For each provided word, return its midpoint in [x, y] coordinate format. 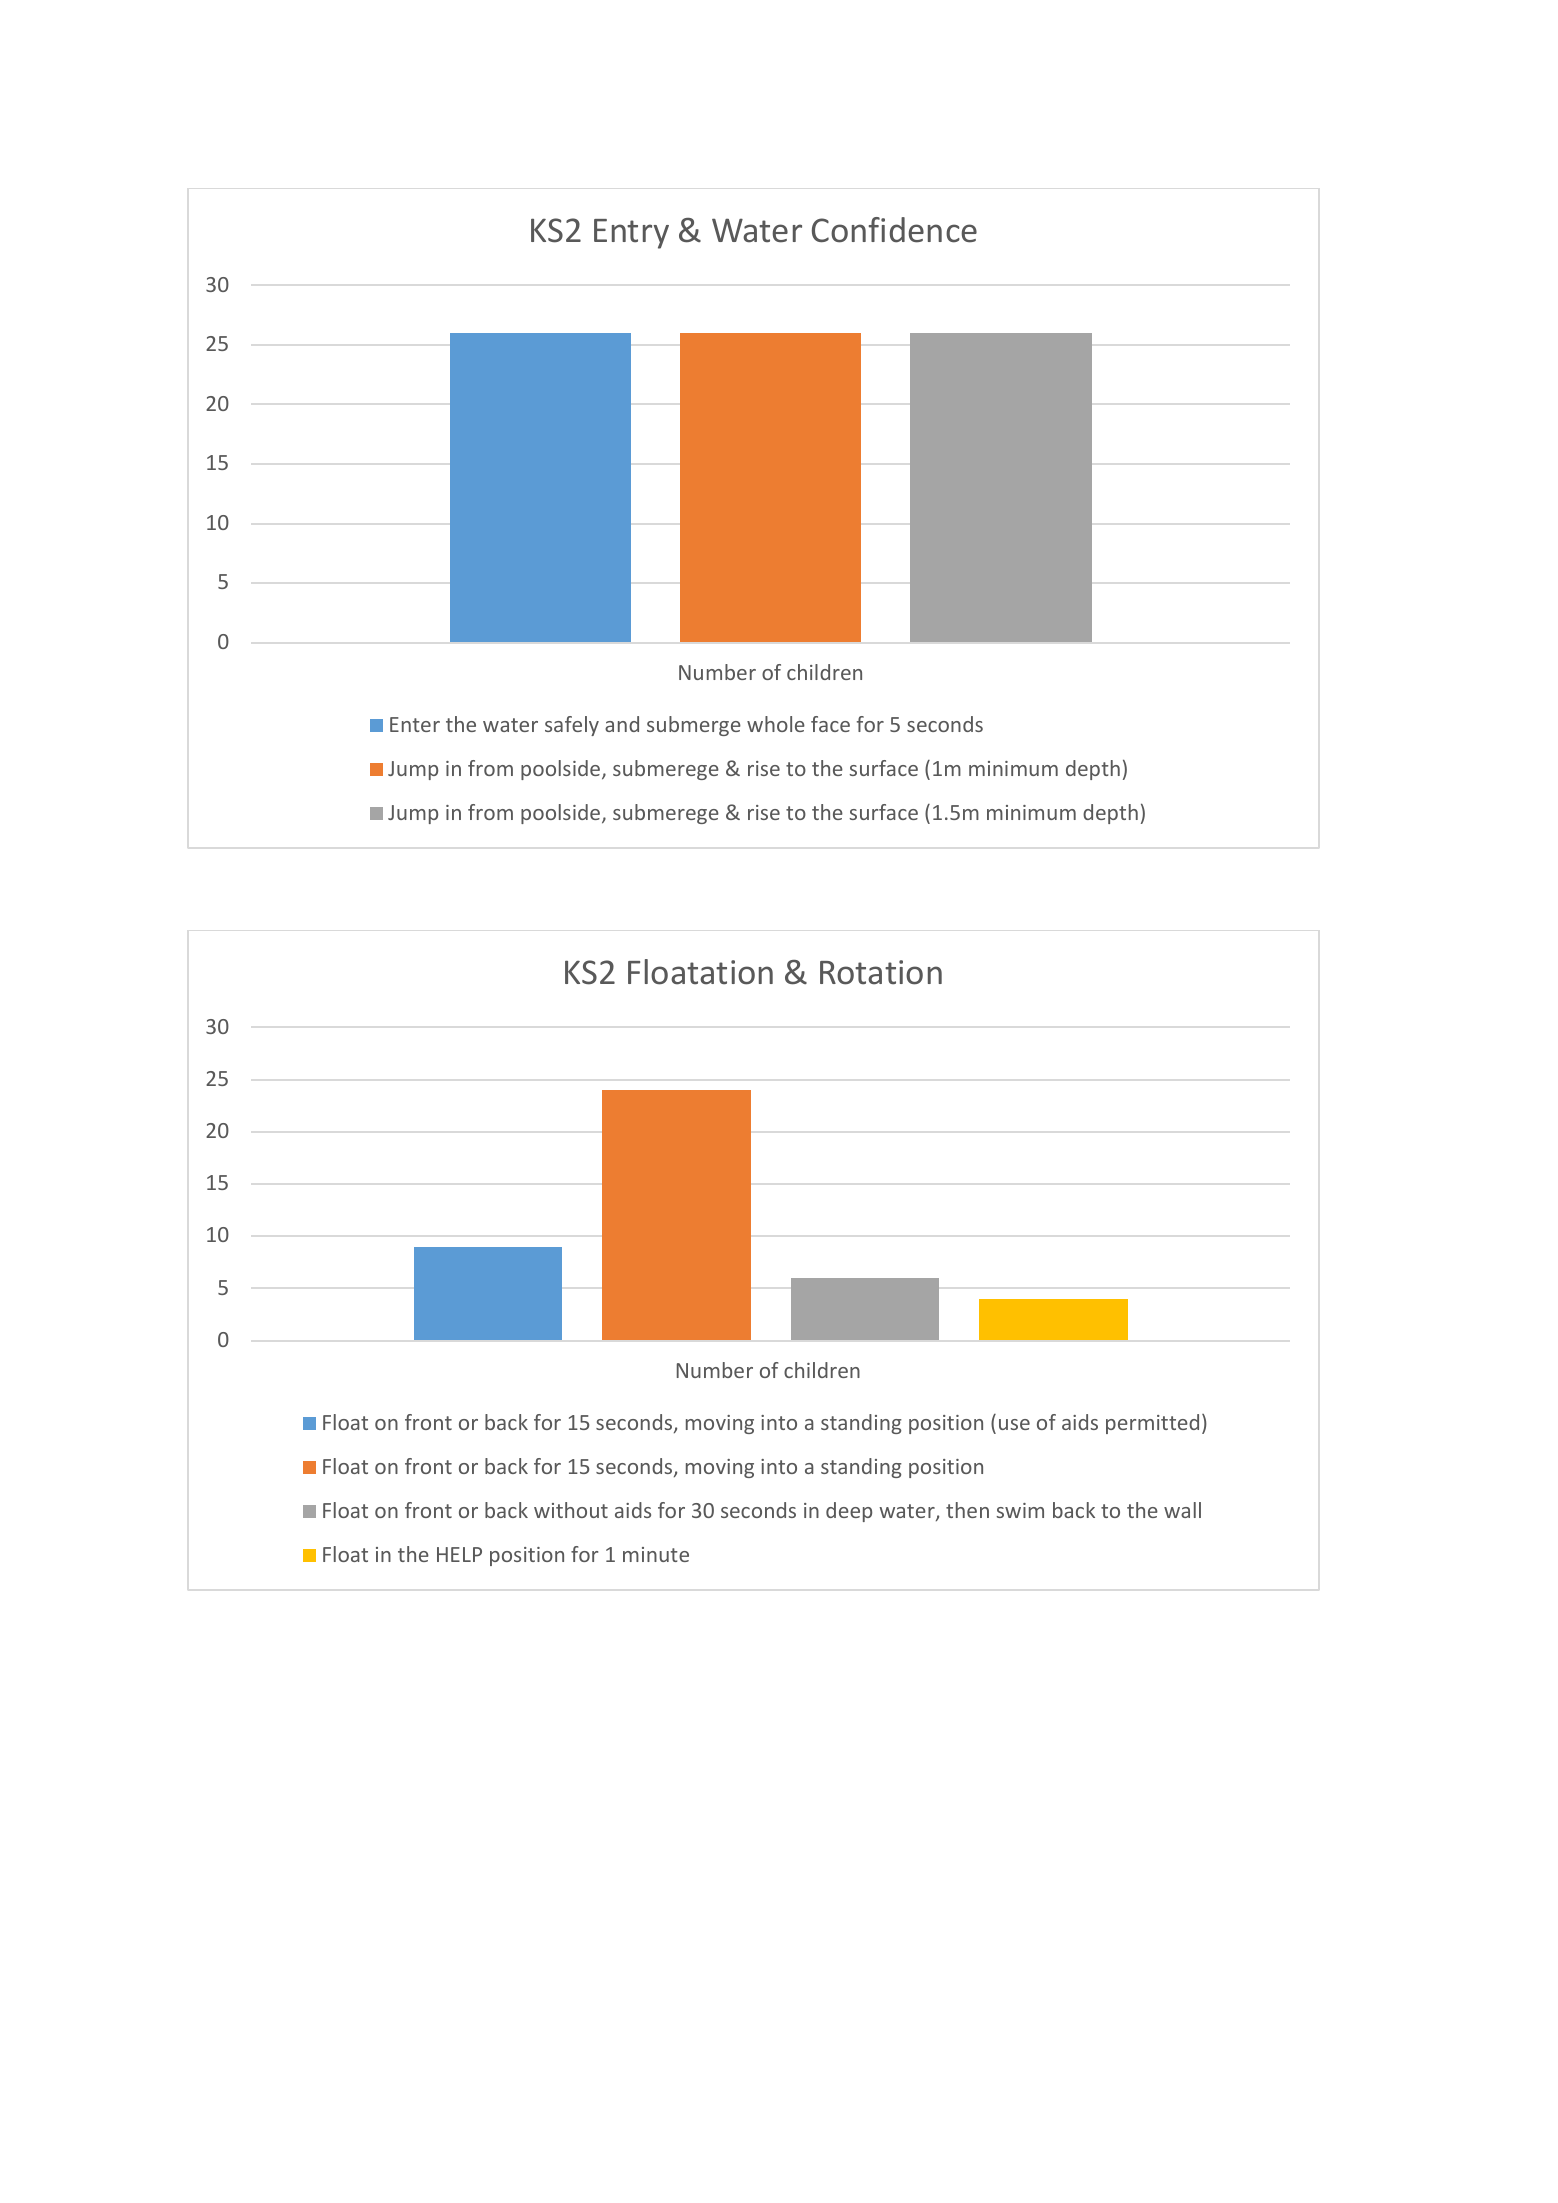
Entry [631, 234]
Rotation [881, 972]
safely [572, 726]
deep [849, 1512]
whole [776, 724]
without [571, 1510]
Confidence [894, 230]
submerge [694, 726]
